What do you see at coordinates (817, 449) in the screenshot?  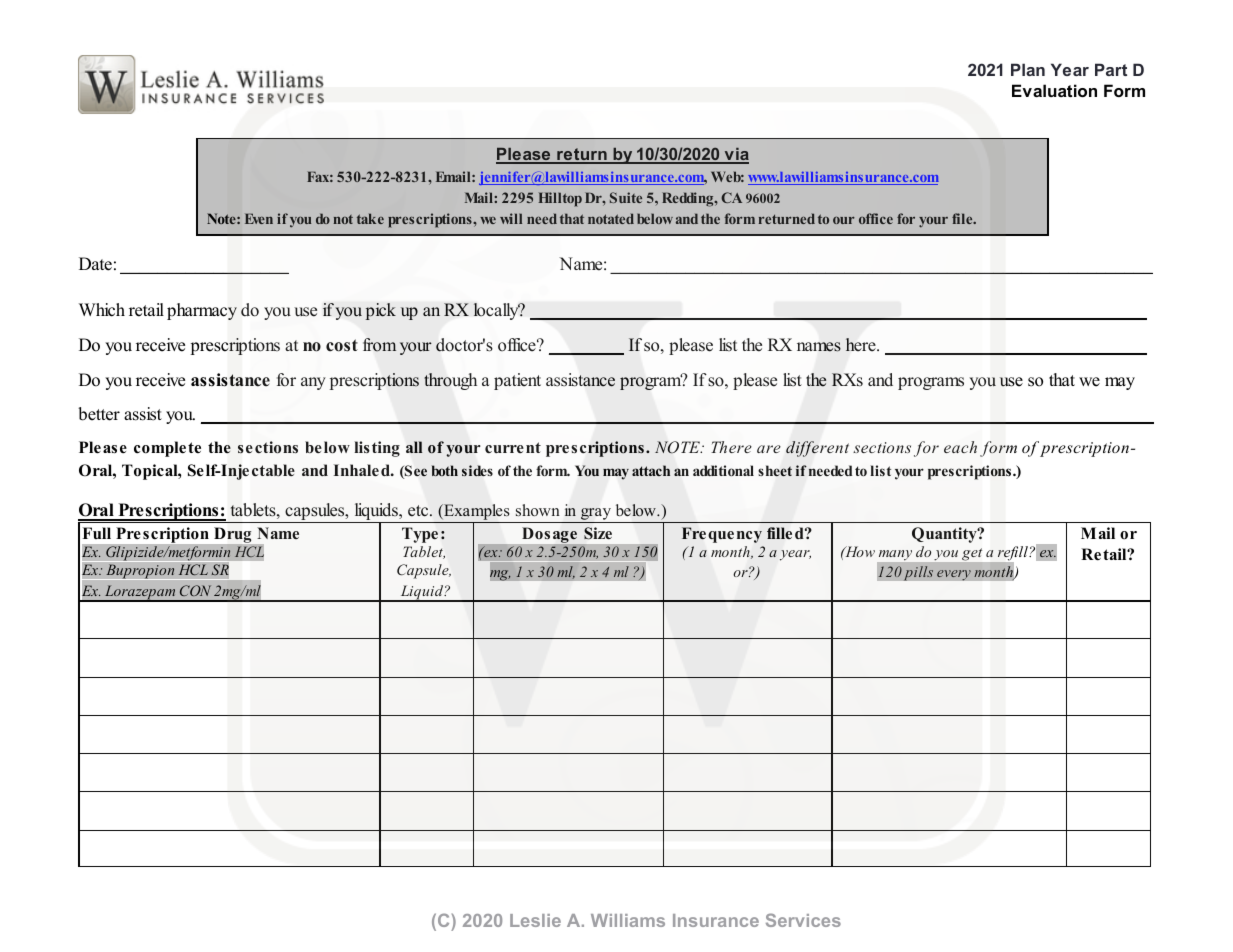 I see `different` at bounding box center [817, 449].
